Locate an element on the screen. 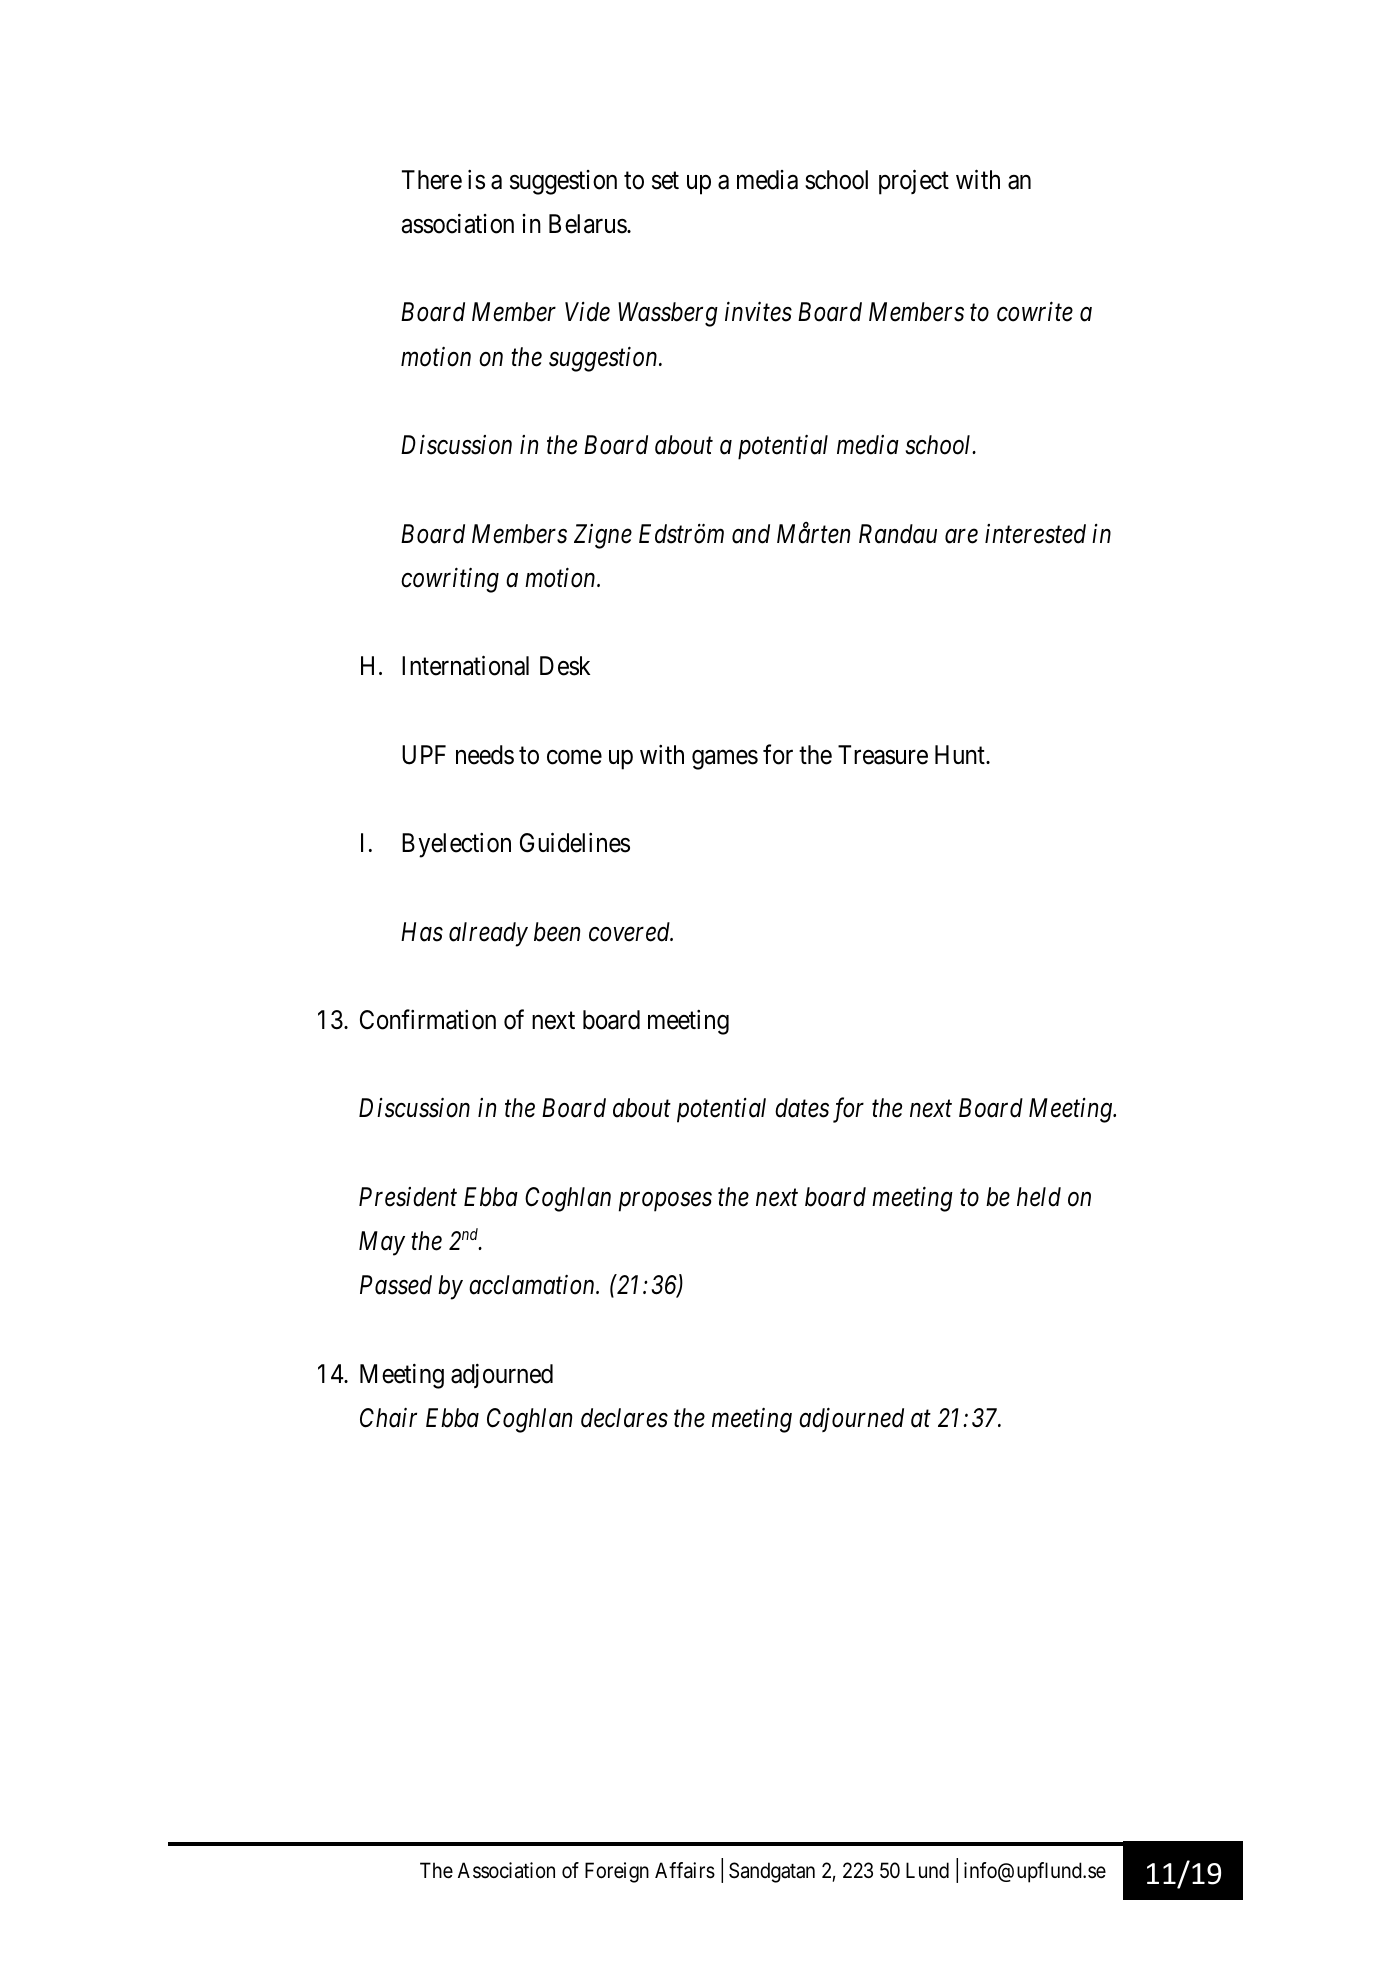 This screenshot has height=1962, width=1387. dates is located at coordinates (802, 1108).
